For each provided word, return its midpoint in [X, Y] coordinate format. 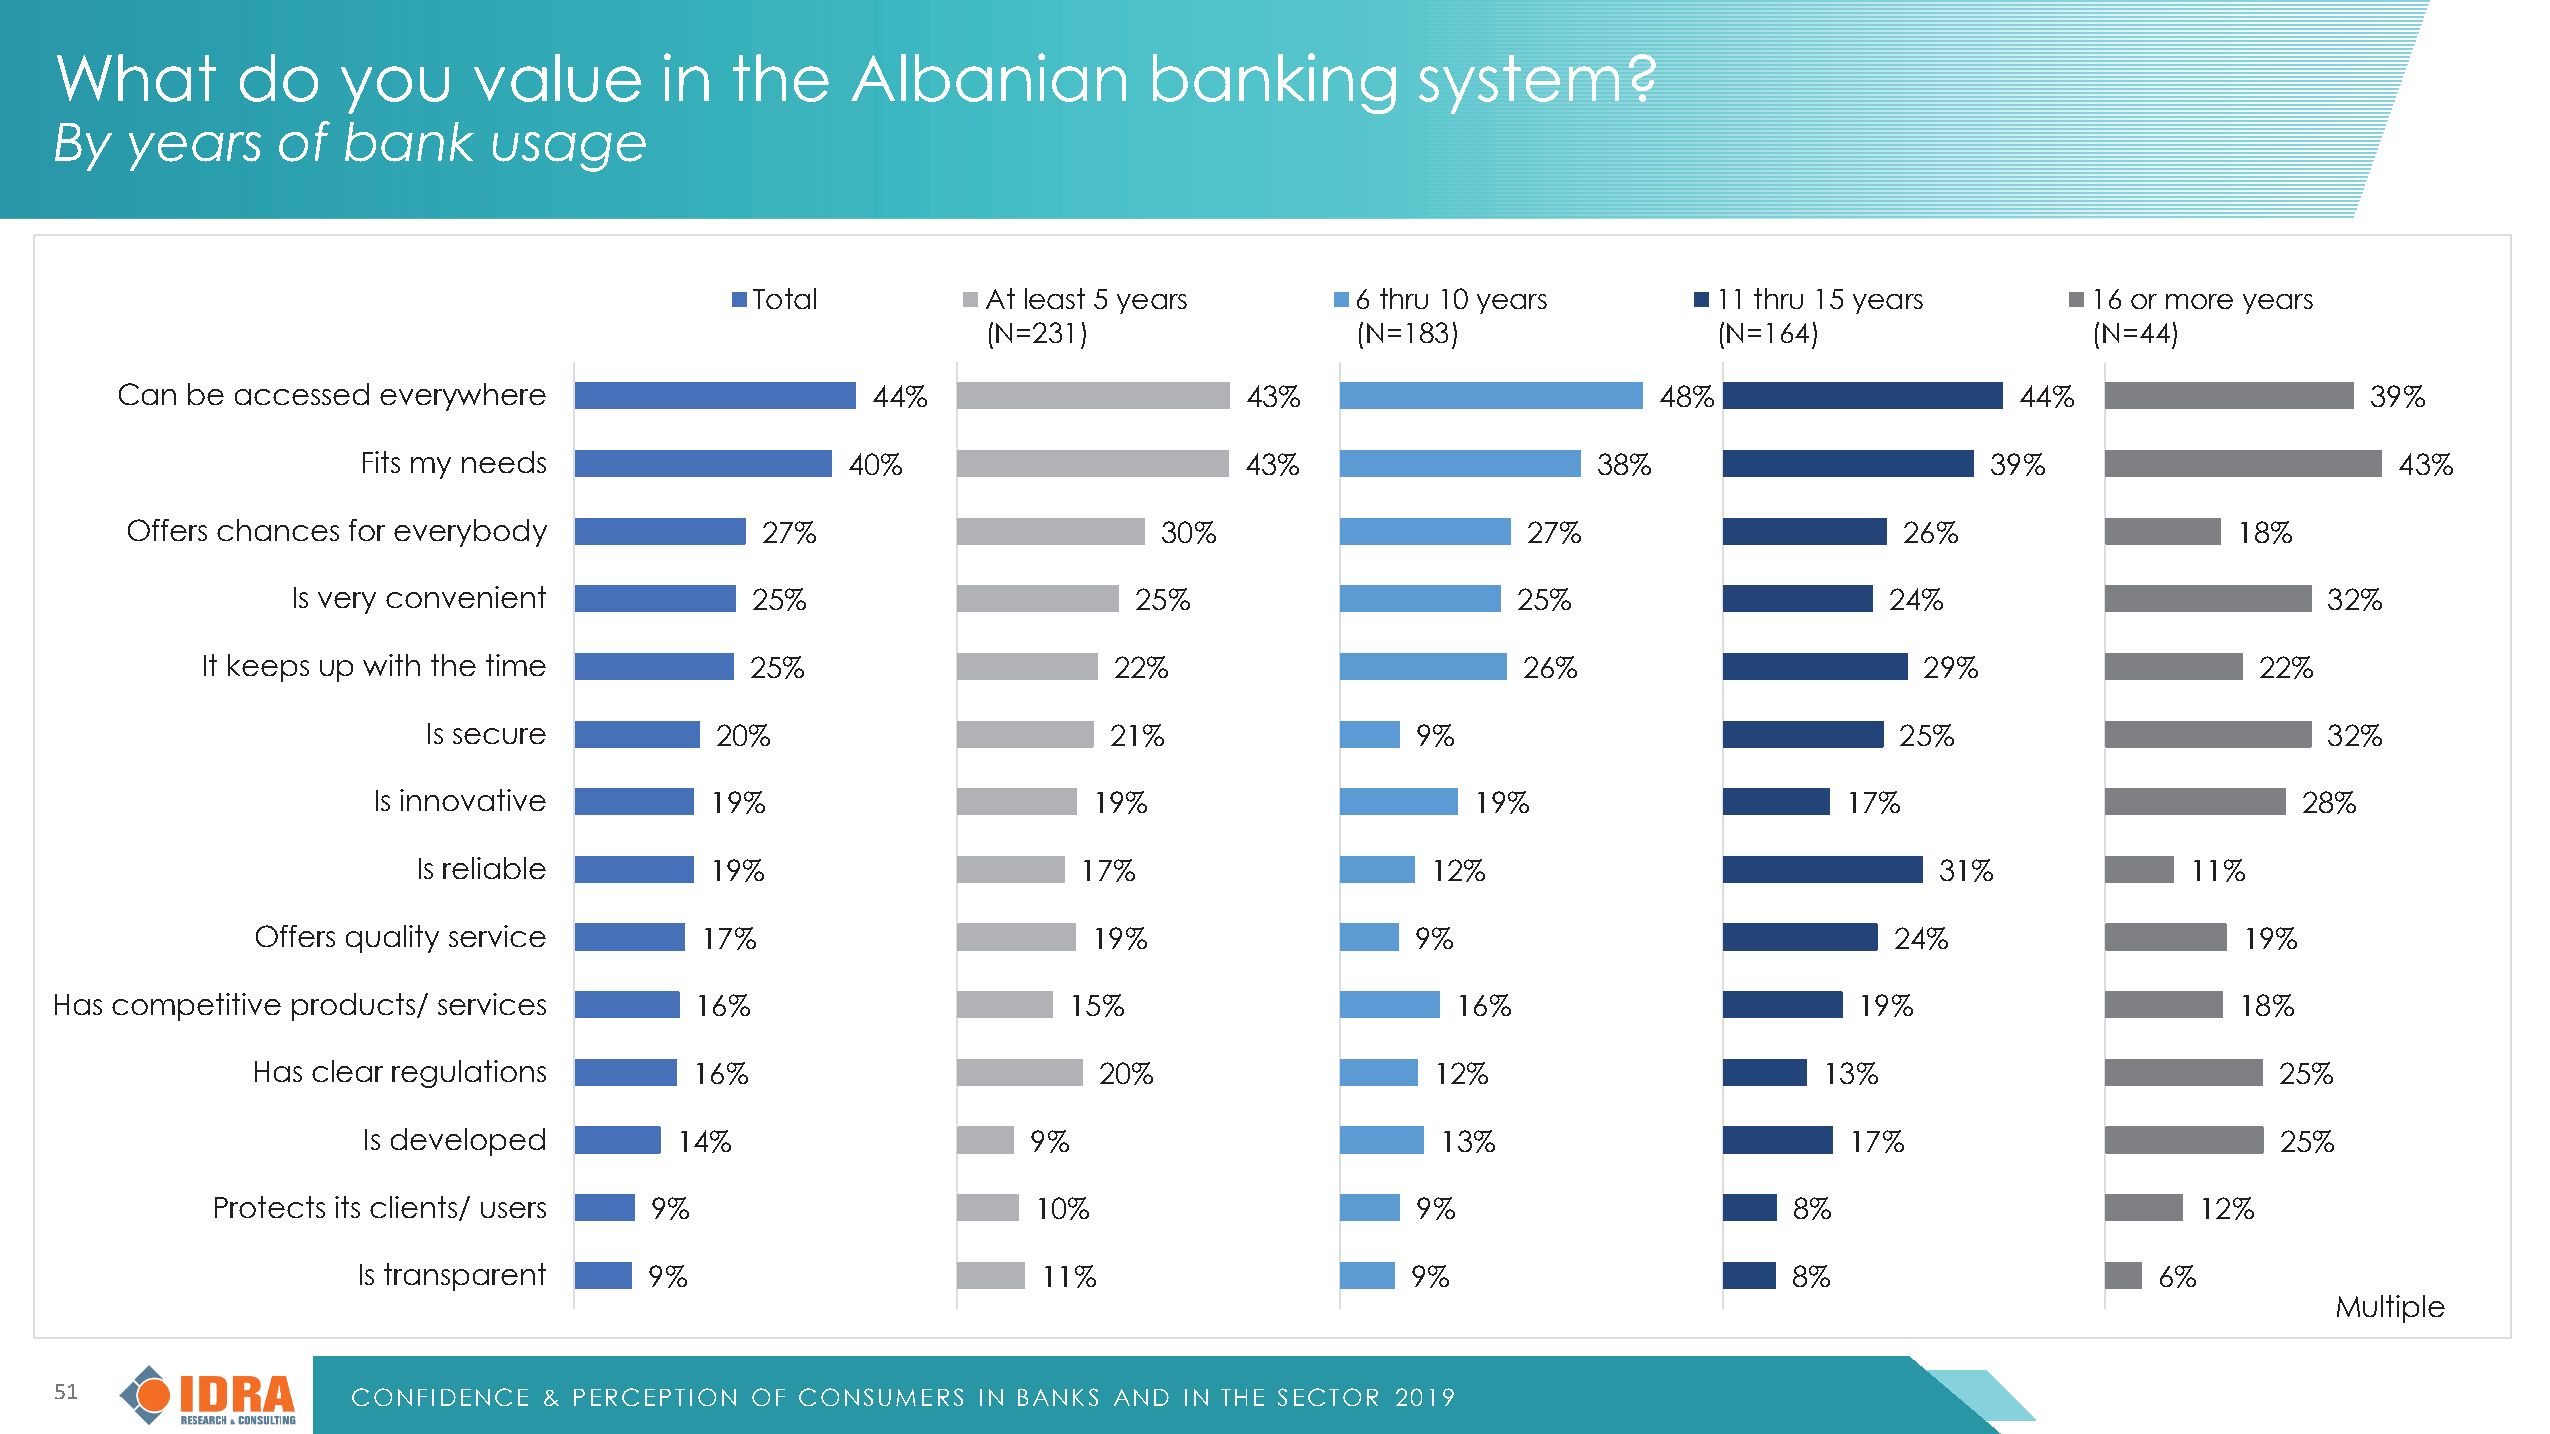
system [1519, 84]
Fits [381, 462]
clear [347, 1071]
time [516, 665]
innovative [473, 800]
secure [499, 736]
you [395, 90]
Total [784, 298]
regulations [469, 1074]
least [1055, 298]
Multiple [2391, 1309]
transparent [465, 1277]
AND [1141, 1397]
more [2199, 301]
